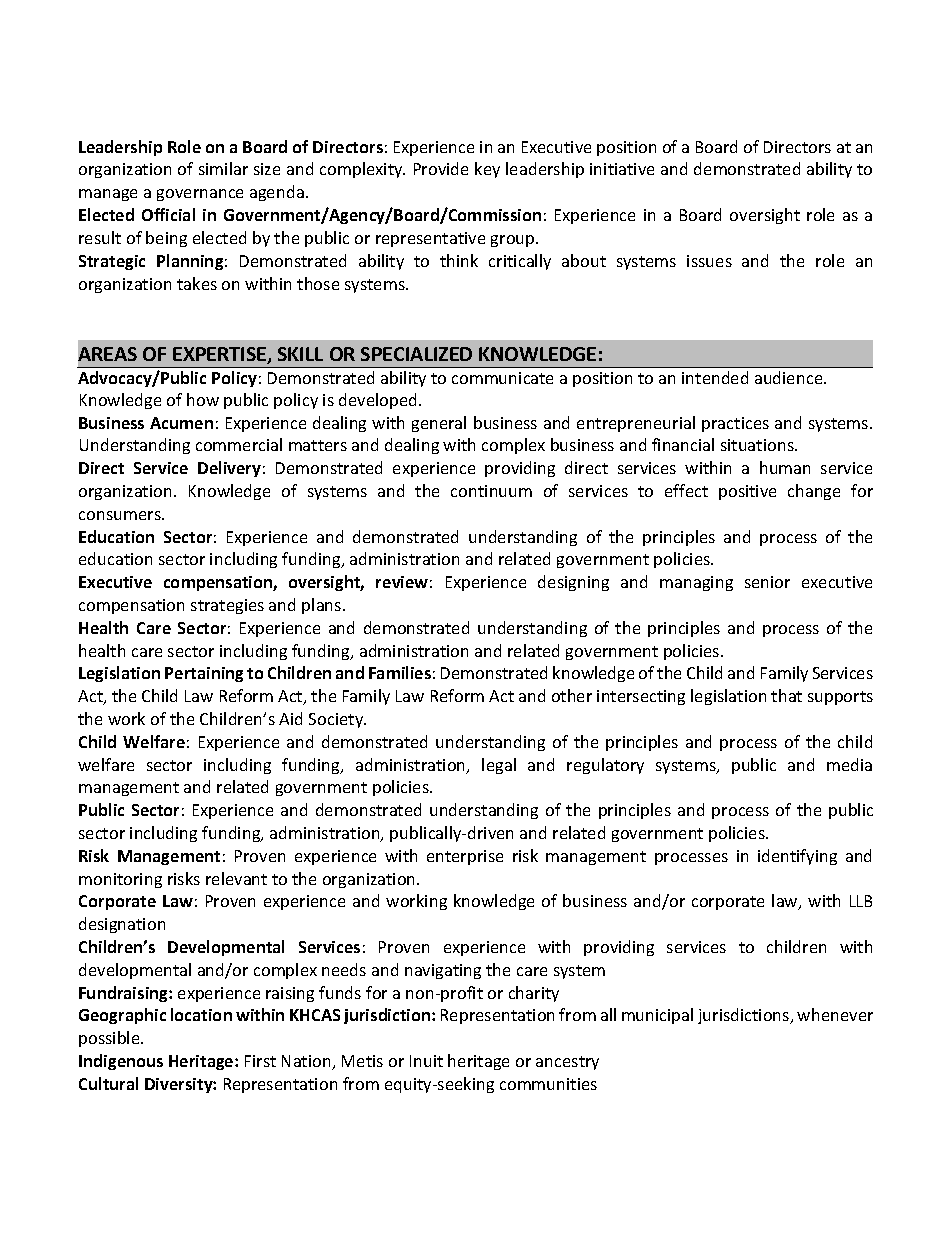 The image size is (952, 1233). Describe the element at coordinates (200, 195) in the screenshot. I see `governance` at that location.
